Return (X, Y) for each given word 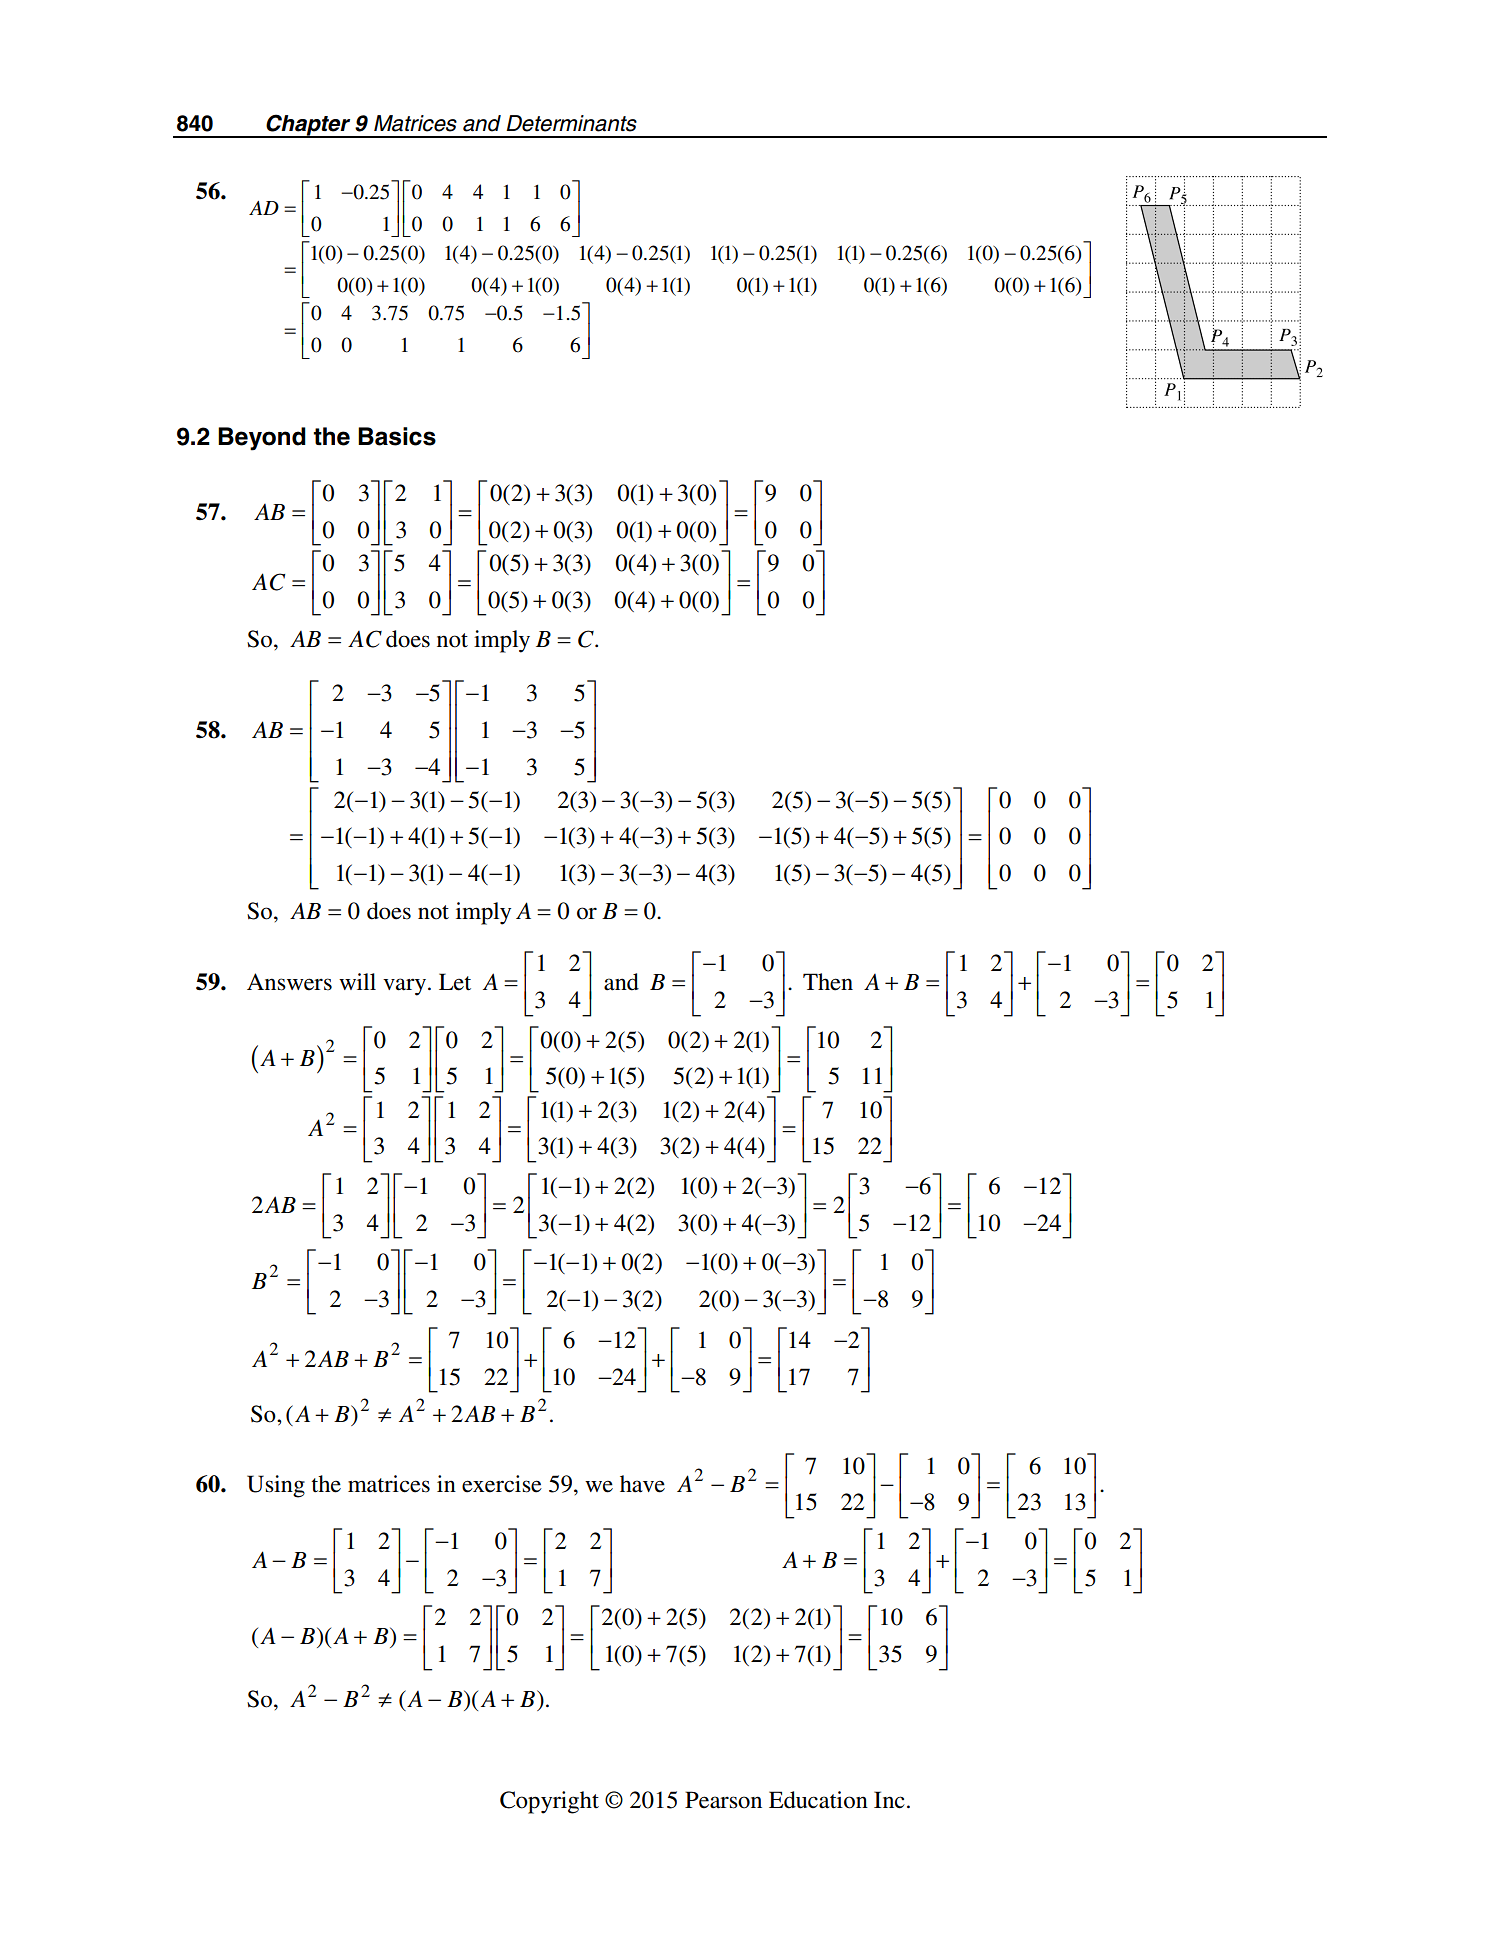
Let (455, 982)
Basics (397, 436)
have (642, 1484)
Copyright (549, 1802)
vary (406, 987)
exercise (502, 1484)
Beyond (262, 439)
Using (276, 1486)
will (357, 981)
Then (828, 982)
